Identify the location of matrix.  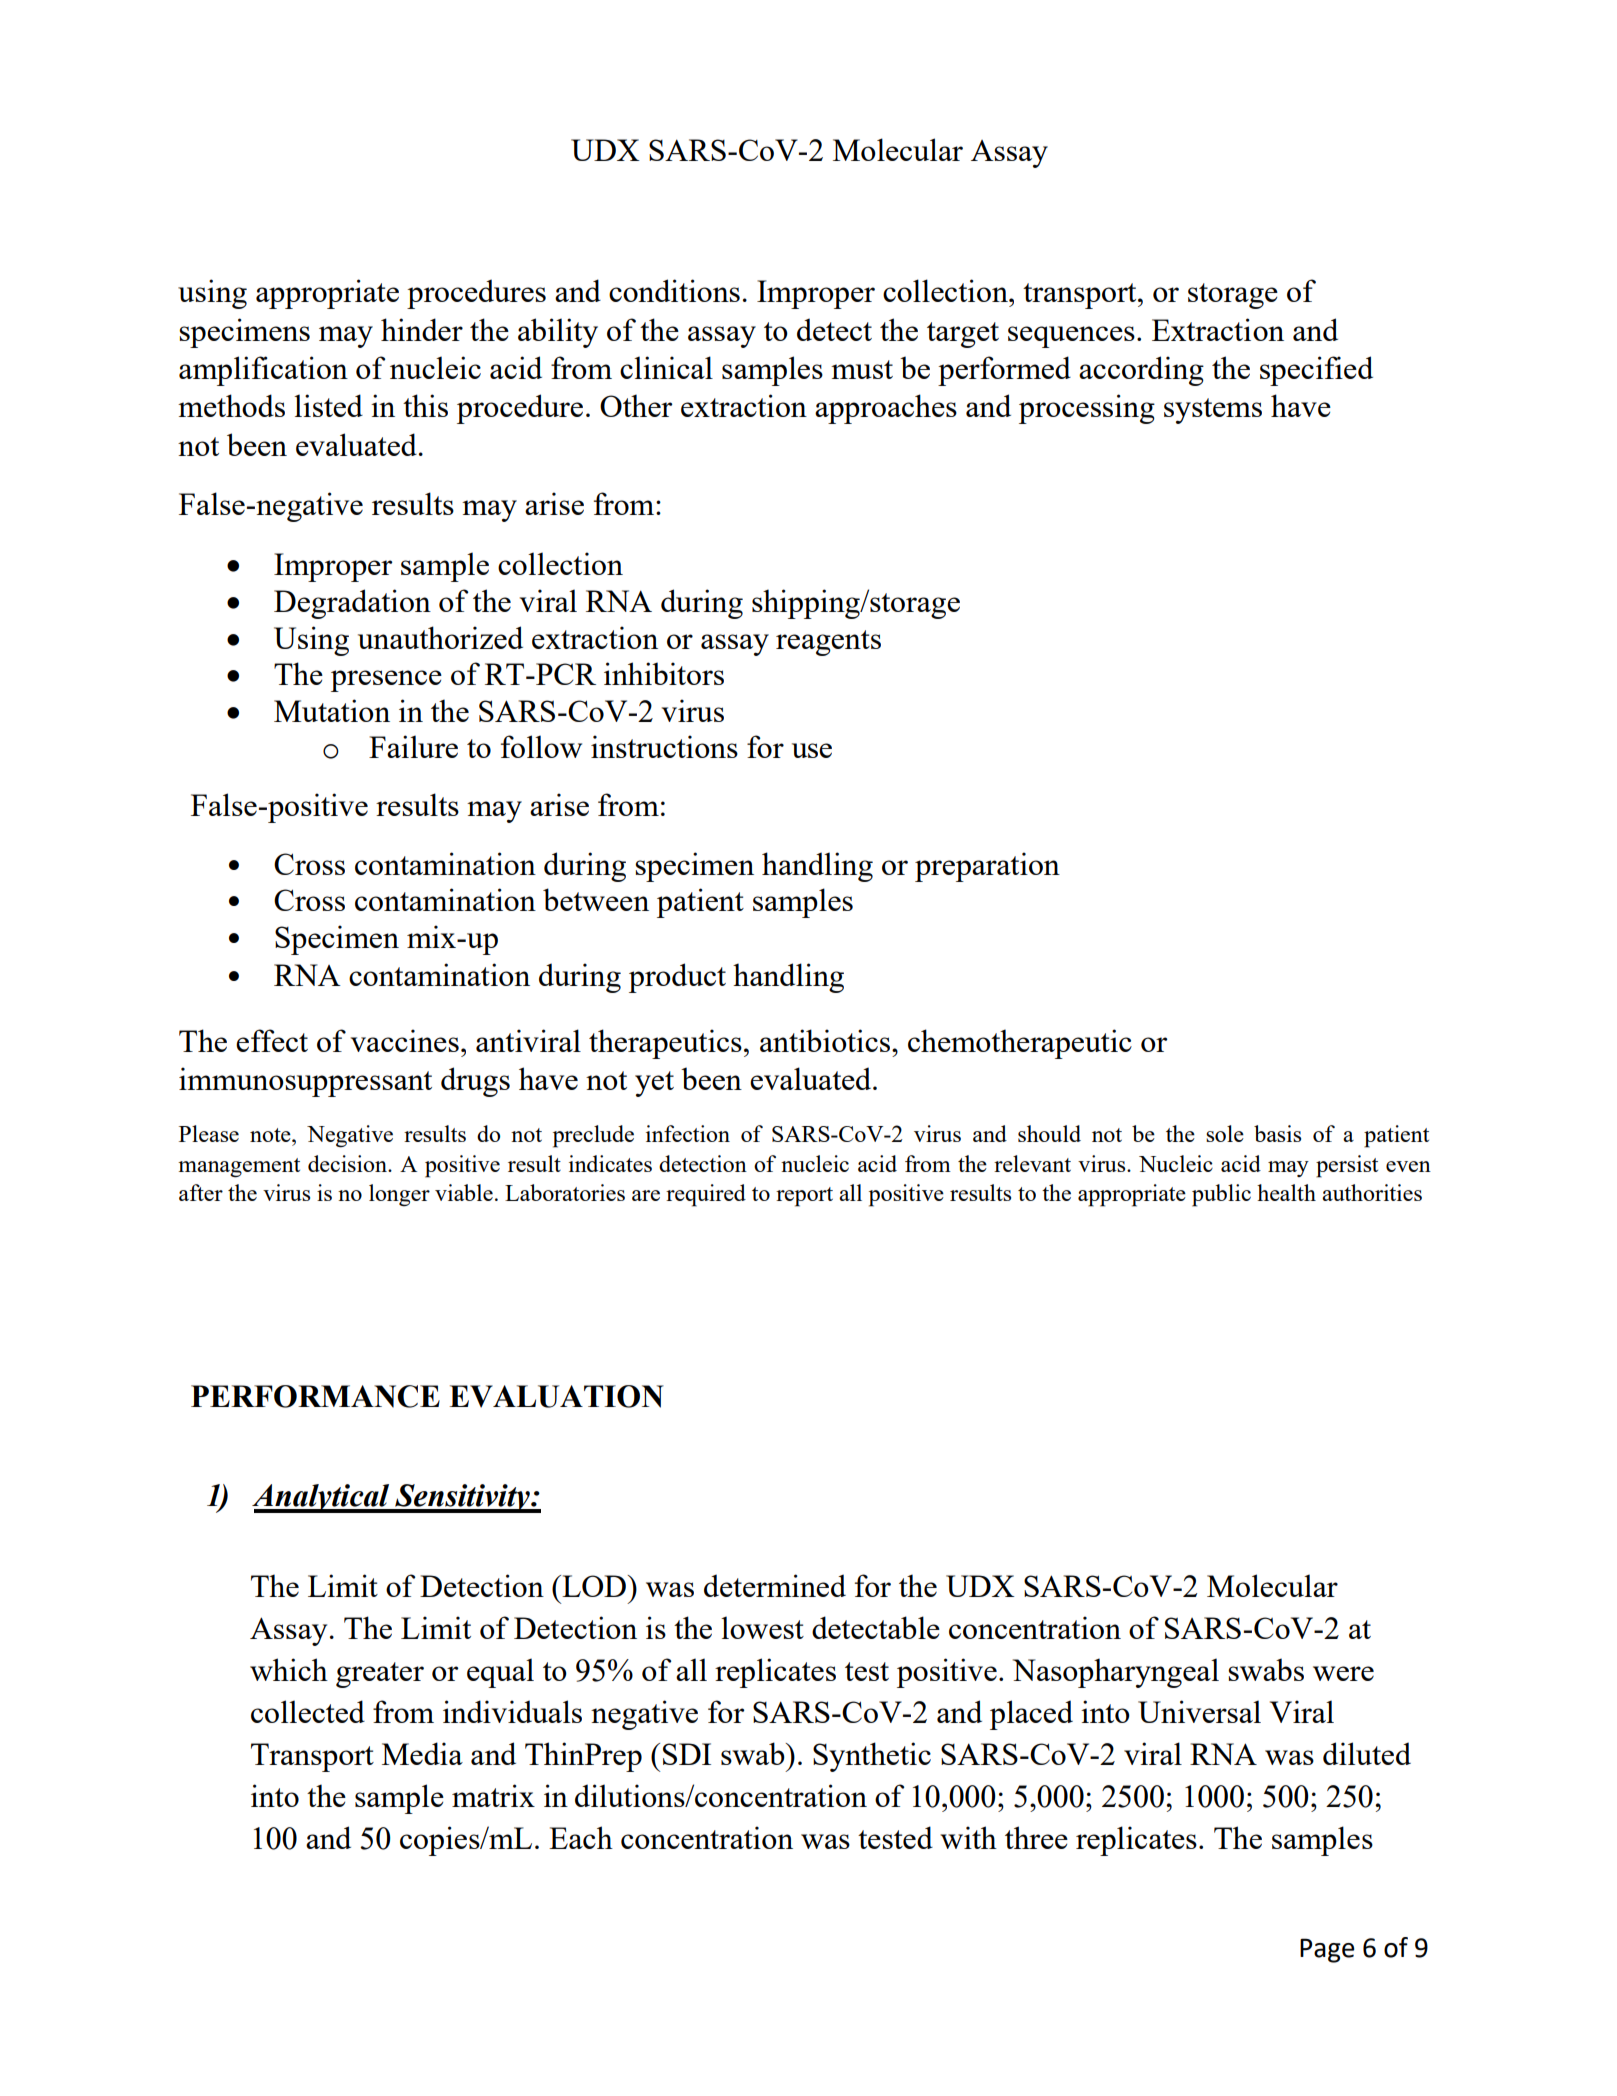
(493, 1795).
